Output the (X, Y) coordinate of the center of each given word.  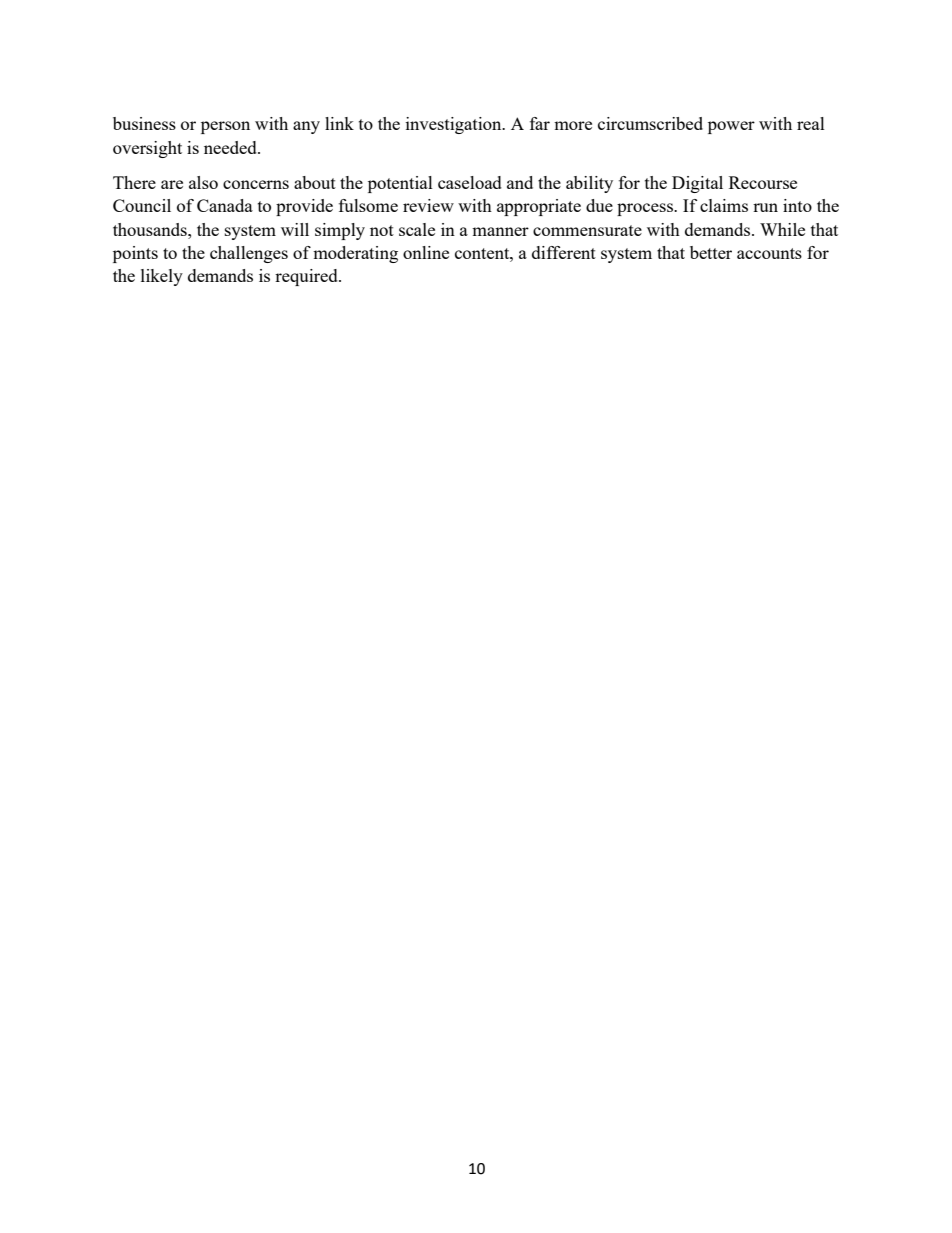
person (225, 127)
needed (231, 147)
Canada (225, 205)
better (711, 252)
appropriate (539, 207)
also (203, 182)
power (731, 127)
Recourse (763, 182)
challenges (249, 254)
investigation (455, 125)
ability (589, 184)
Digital (697, 184)
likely (162, 277)
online (426, 252)
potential (400, 184)
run (765, 207)
